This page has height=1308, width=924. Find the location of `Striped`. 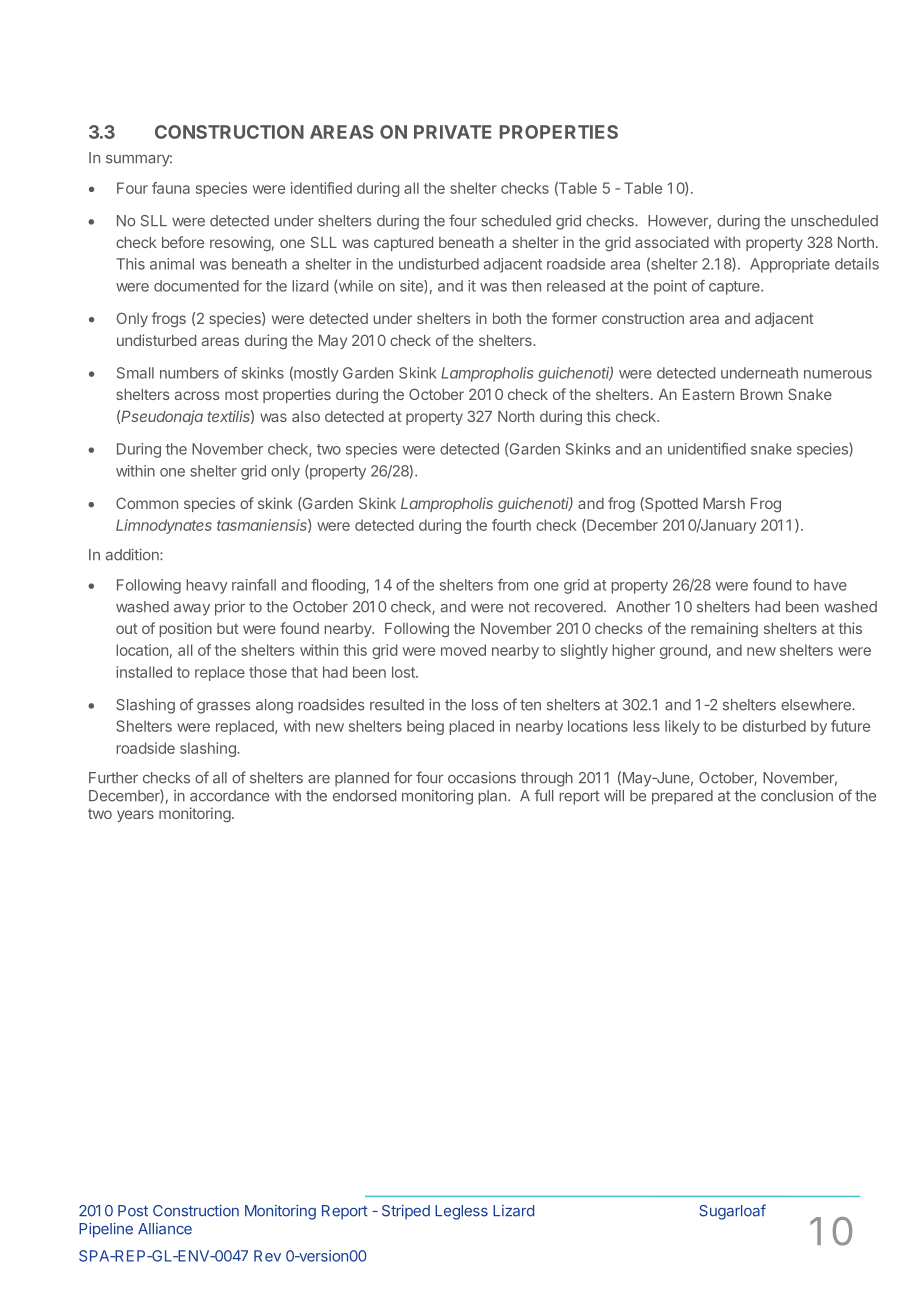

Striped is located at coordinates (406, 1212).
